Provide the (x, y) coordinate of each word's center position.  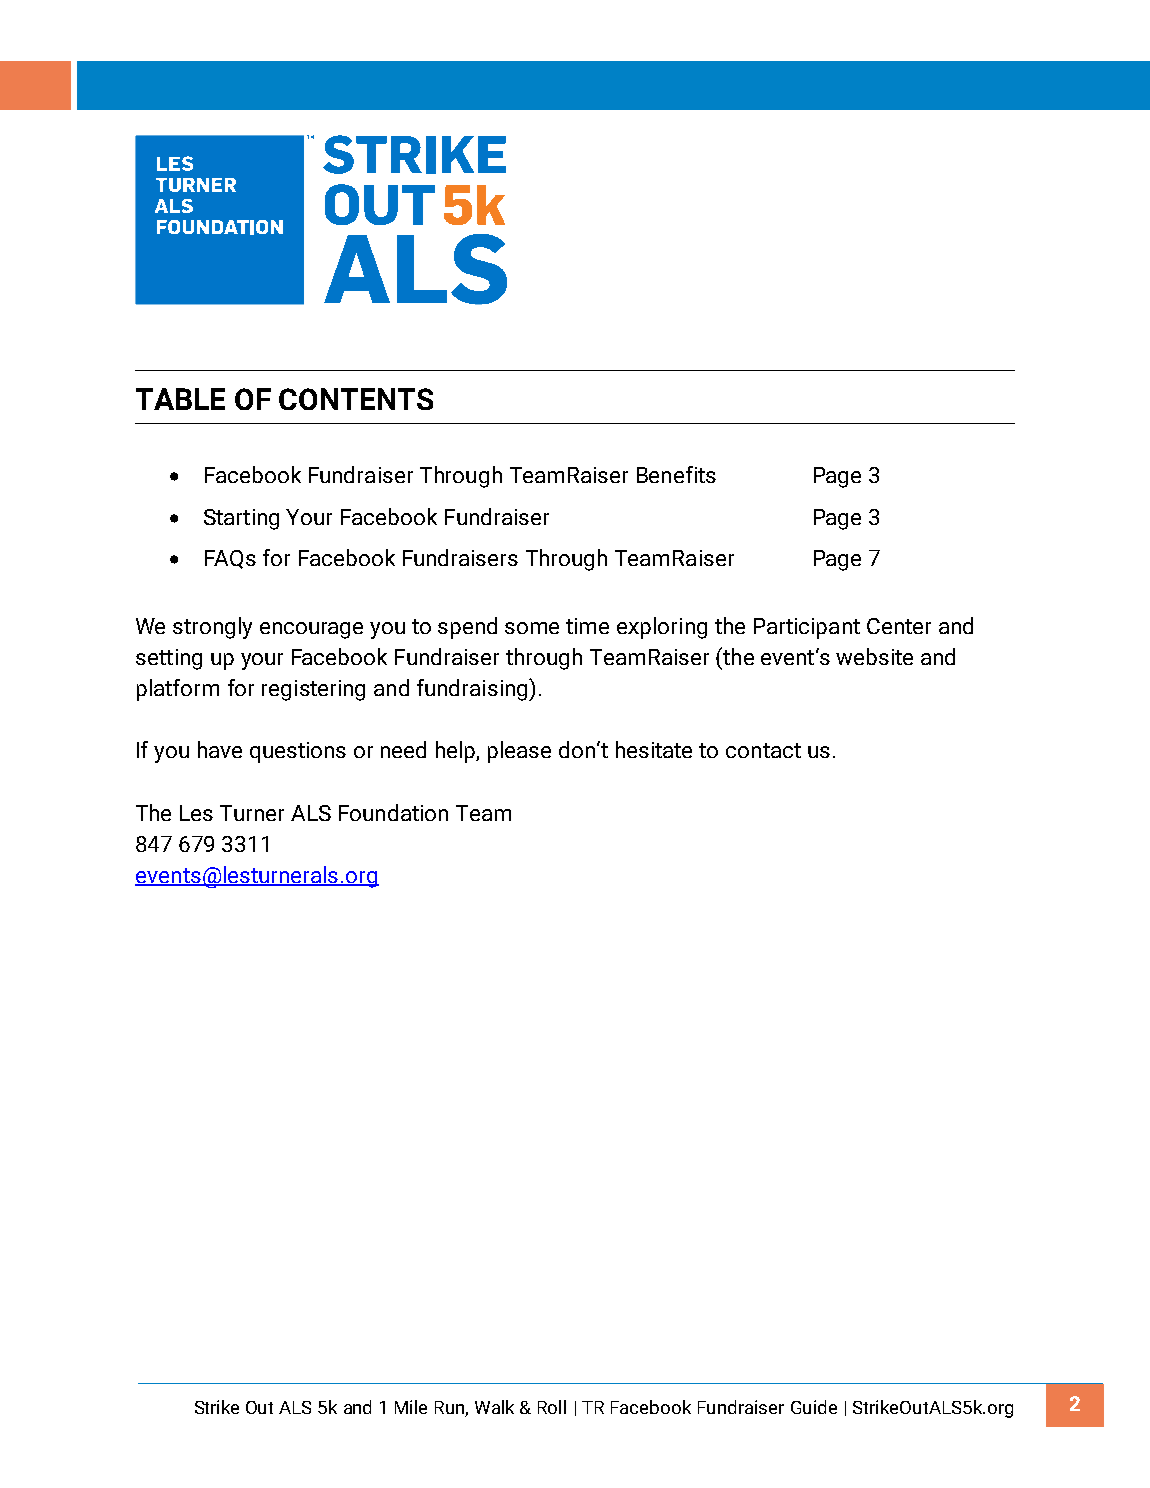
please (519, 752)
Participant (807, 628)
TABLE (180, 399)
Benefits (676, 474)
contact (763, 750)
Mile (411, 1407)
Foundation (393, 812)
